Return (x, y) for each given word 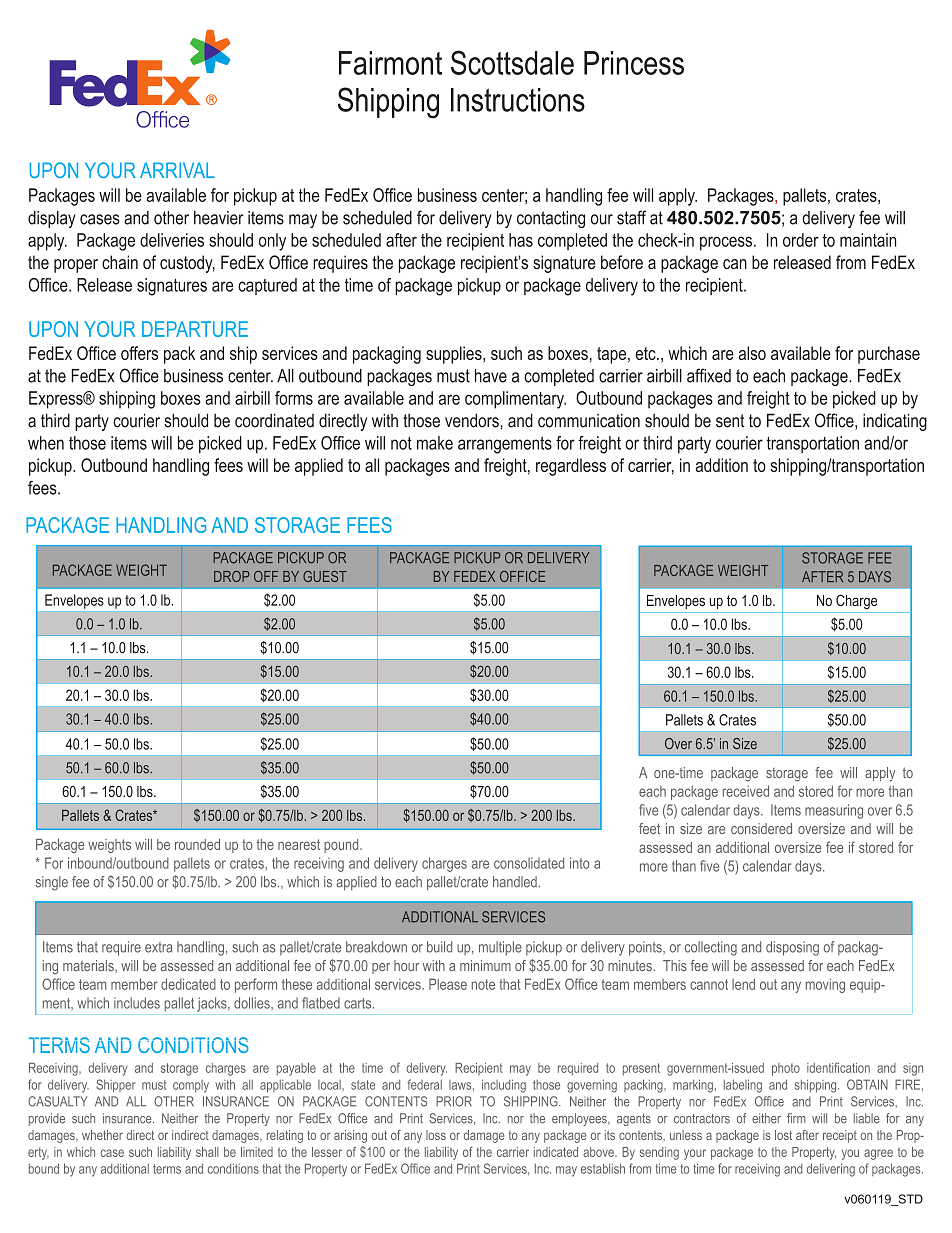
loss (436, 1135)
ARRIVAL (177, 170)
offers (139, 353)
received (746, 791)
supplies (455, 355)
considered (761, 828)
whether (102, 1135)
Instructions (518, 100)
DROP (232, 576)
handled (515, 882)
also (752, 353)
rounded (197, 844)
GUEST (325, 576)
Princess (634, 63)
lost (783, 1135)
